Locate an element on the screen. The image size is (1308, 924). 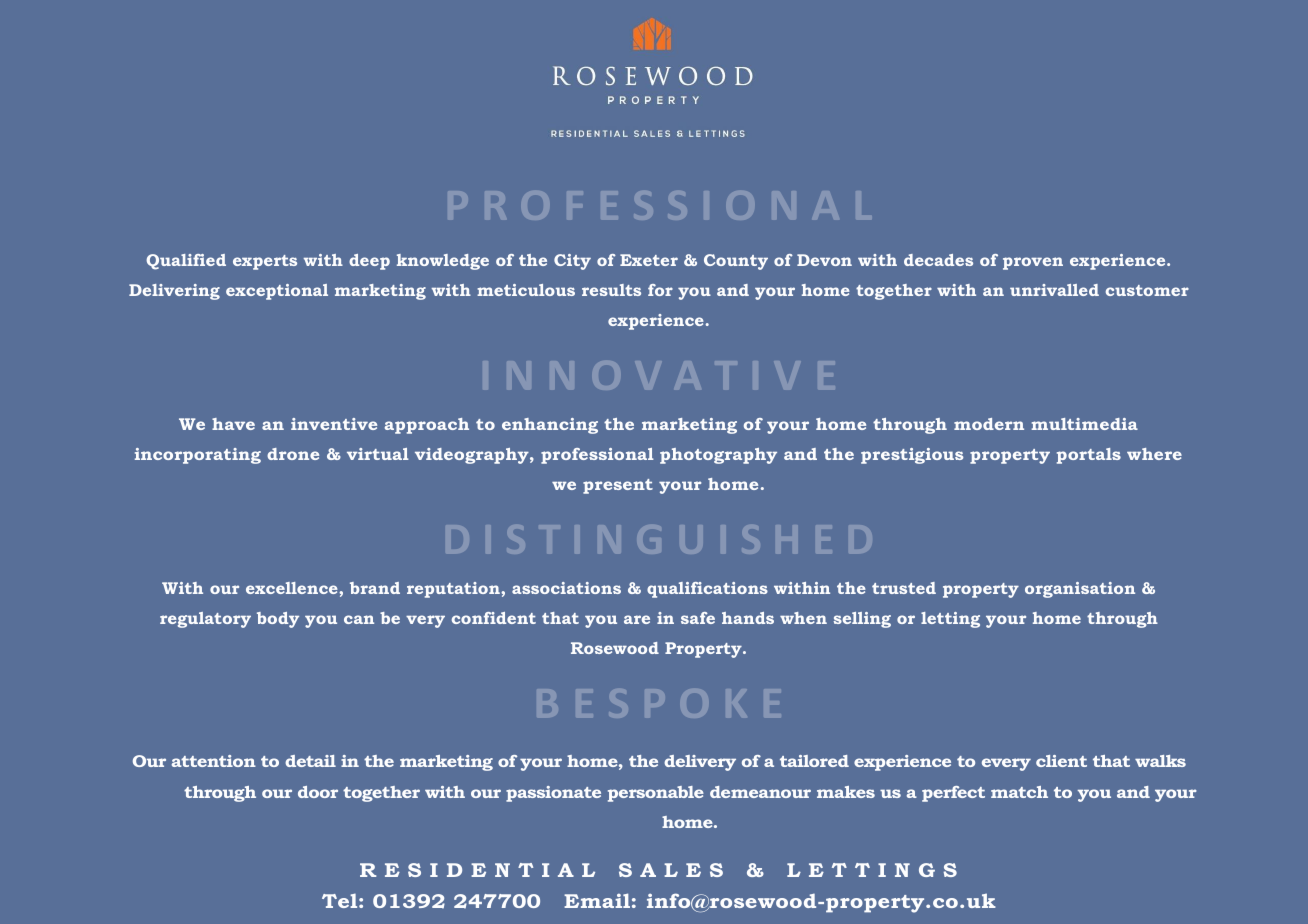
Email is located at coordinates (597, 900).
